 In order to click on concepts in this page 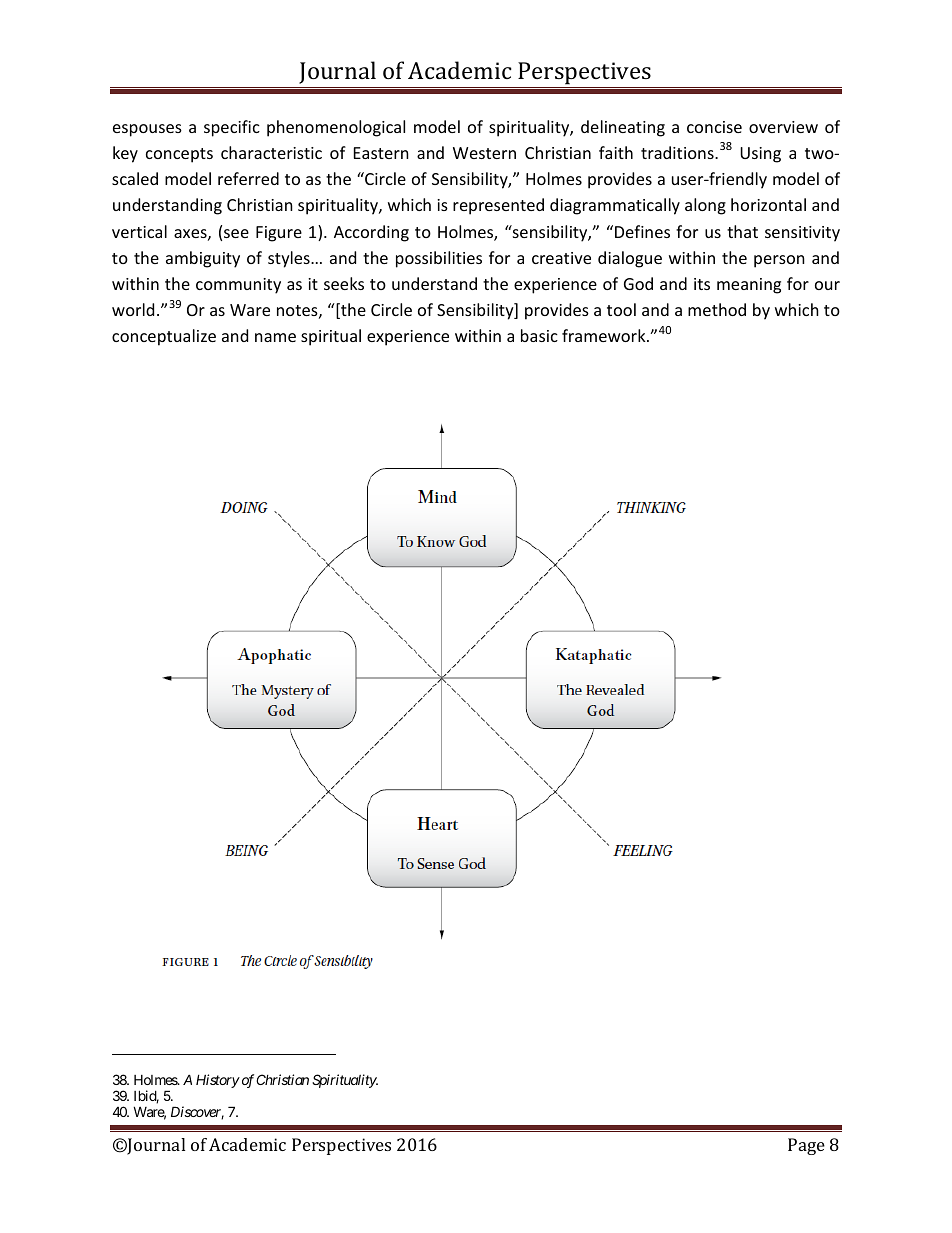, I will do `click(179, 155)`.
